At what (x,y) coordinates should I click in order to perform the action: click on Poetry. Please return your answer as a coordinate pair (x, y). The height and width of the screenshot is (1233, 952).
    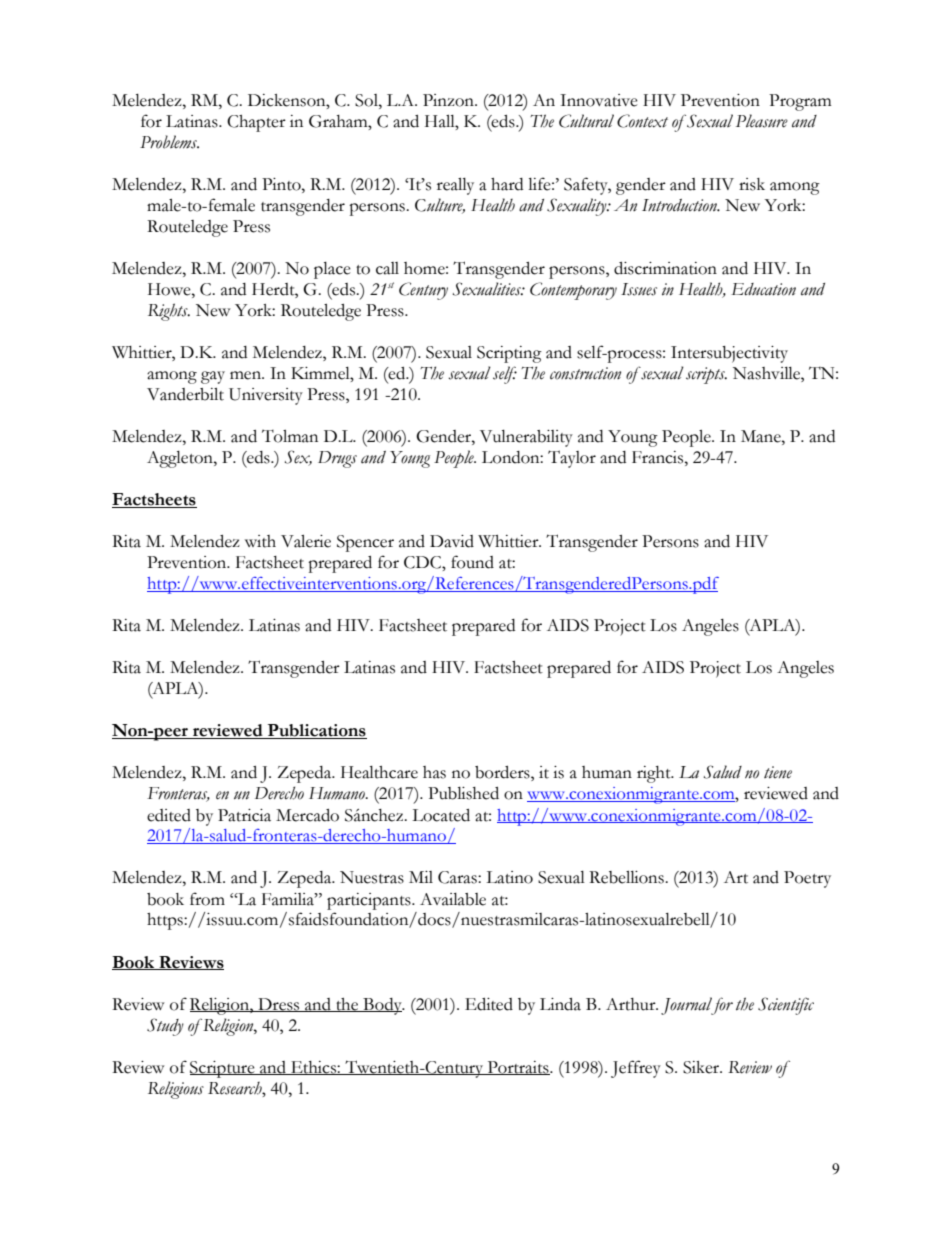
    Looking at the image, I should click on (807, 879).
